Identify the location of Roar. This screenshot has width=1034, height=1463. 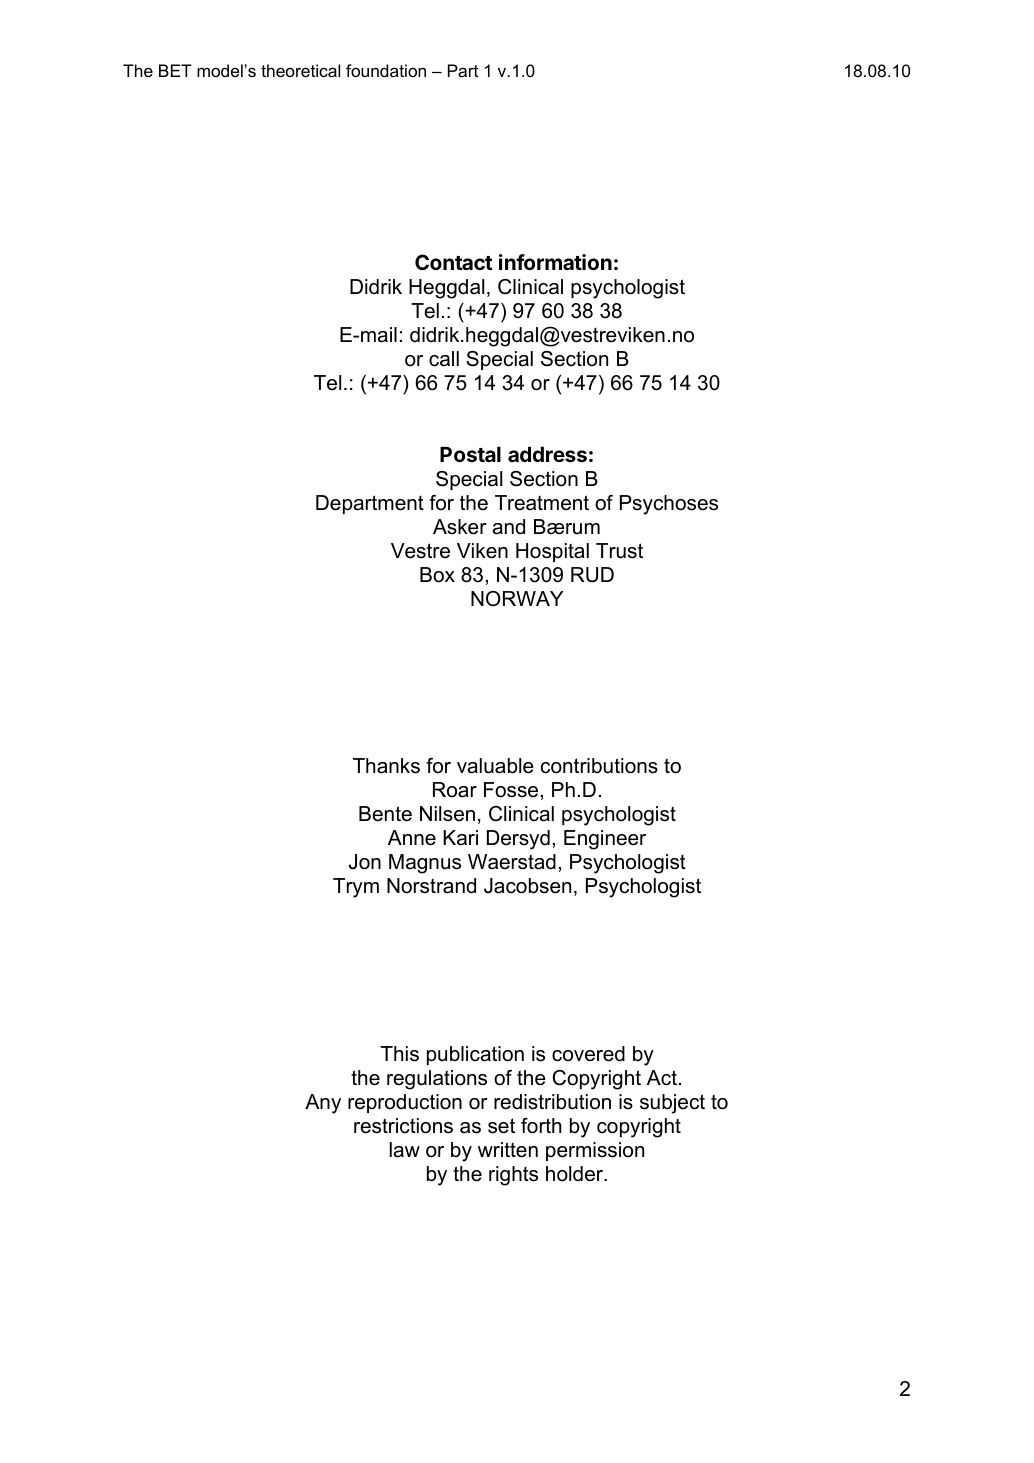
(455, 790).
